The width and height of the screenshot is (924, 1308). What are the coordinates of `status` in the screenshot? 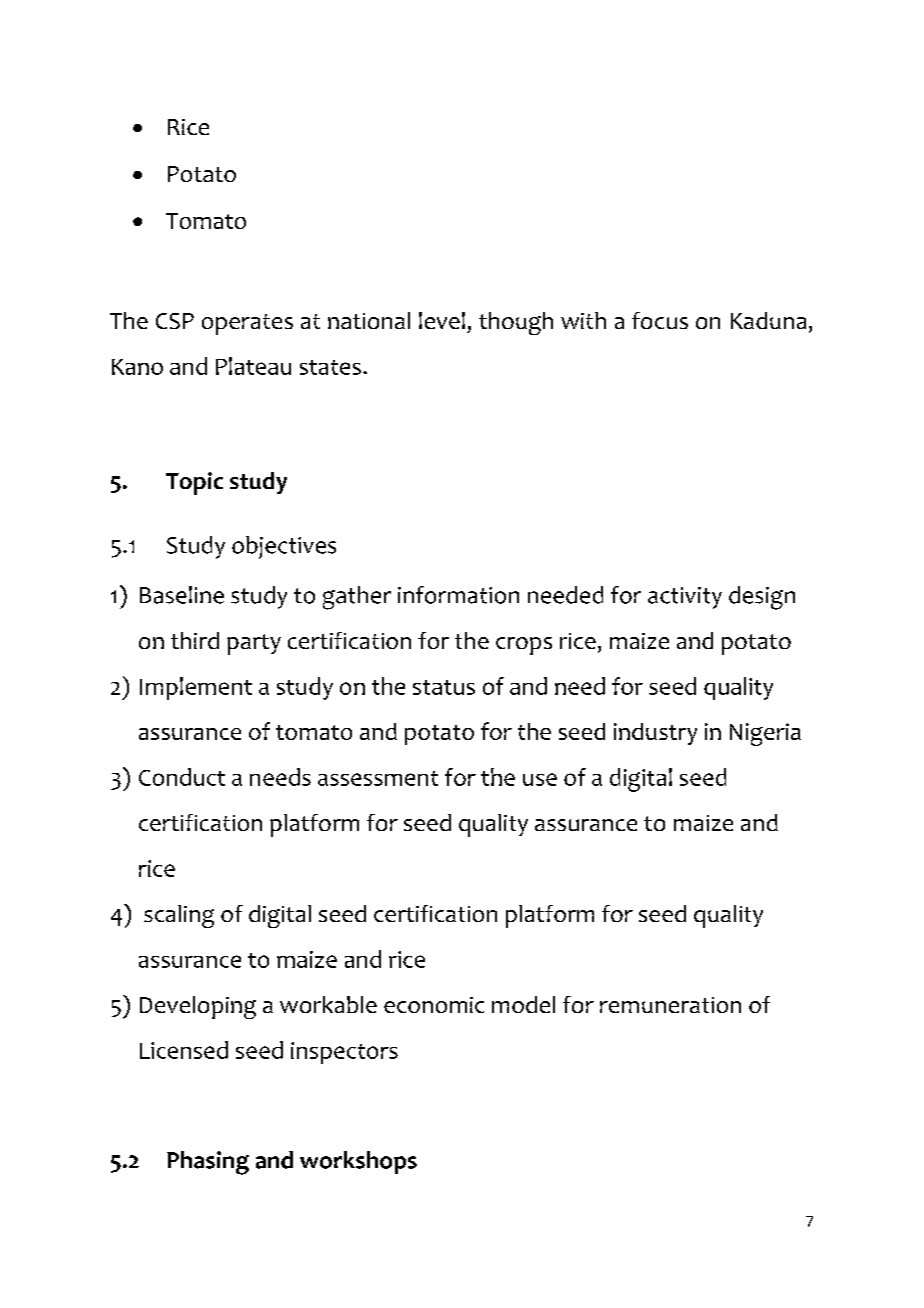 It's located at (444, 687).
